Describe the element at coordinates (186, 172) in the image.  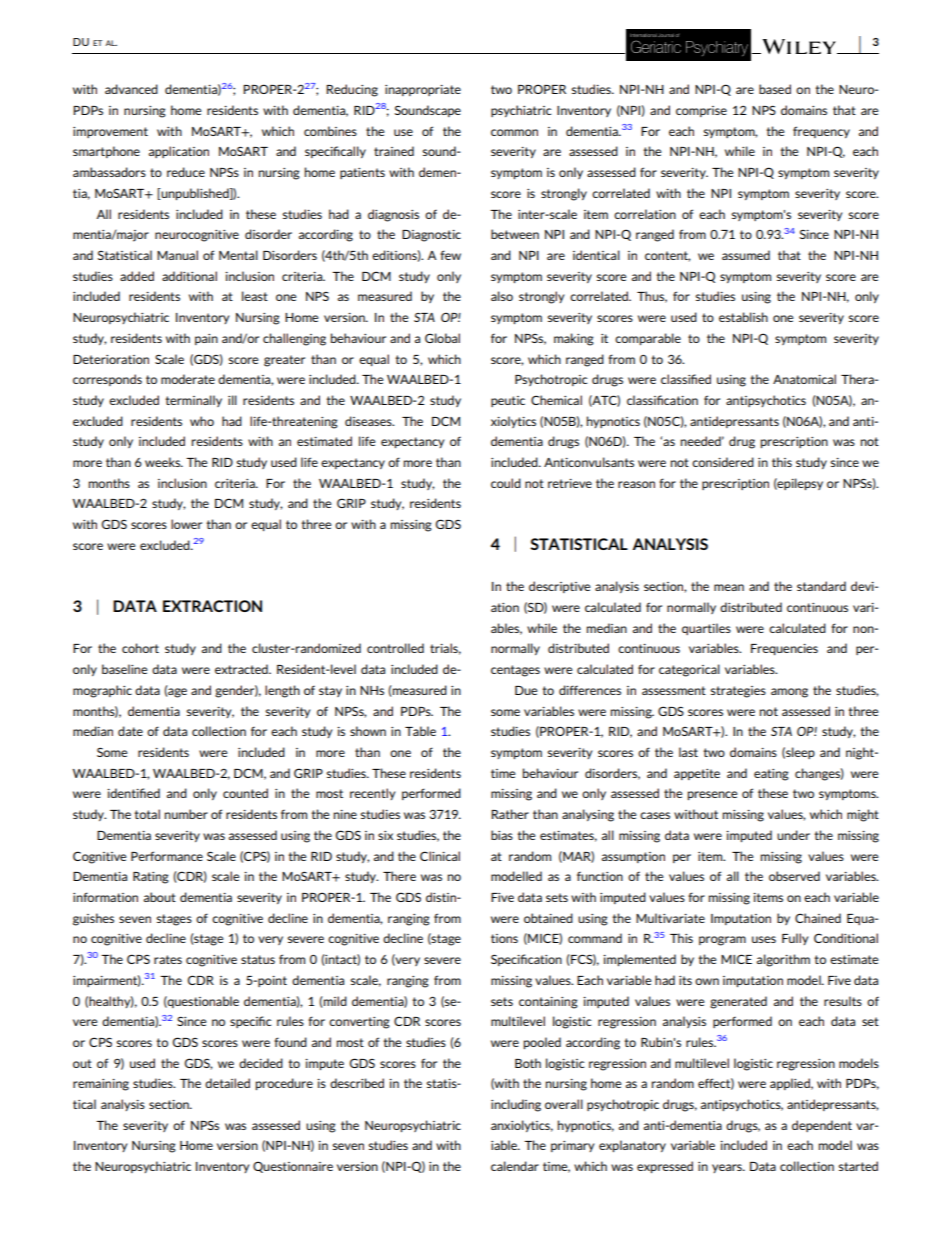
I see `reduce` at that location.
